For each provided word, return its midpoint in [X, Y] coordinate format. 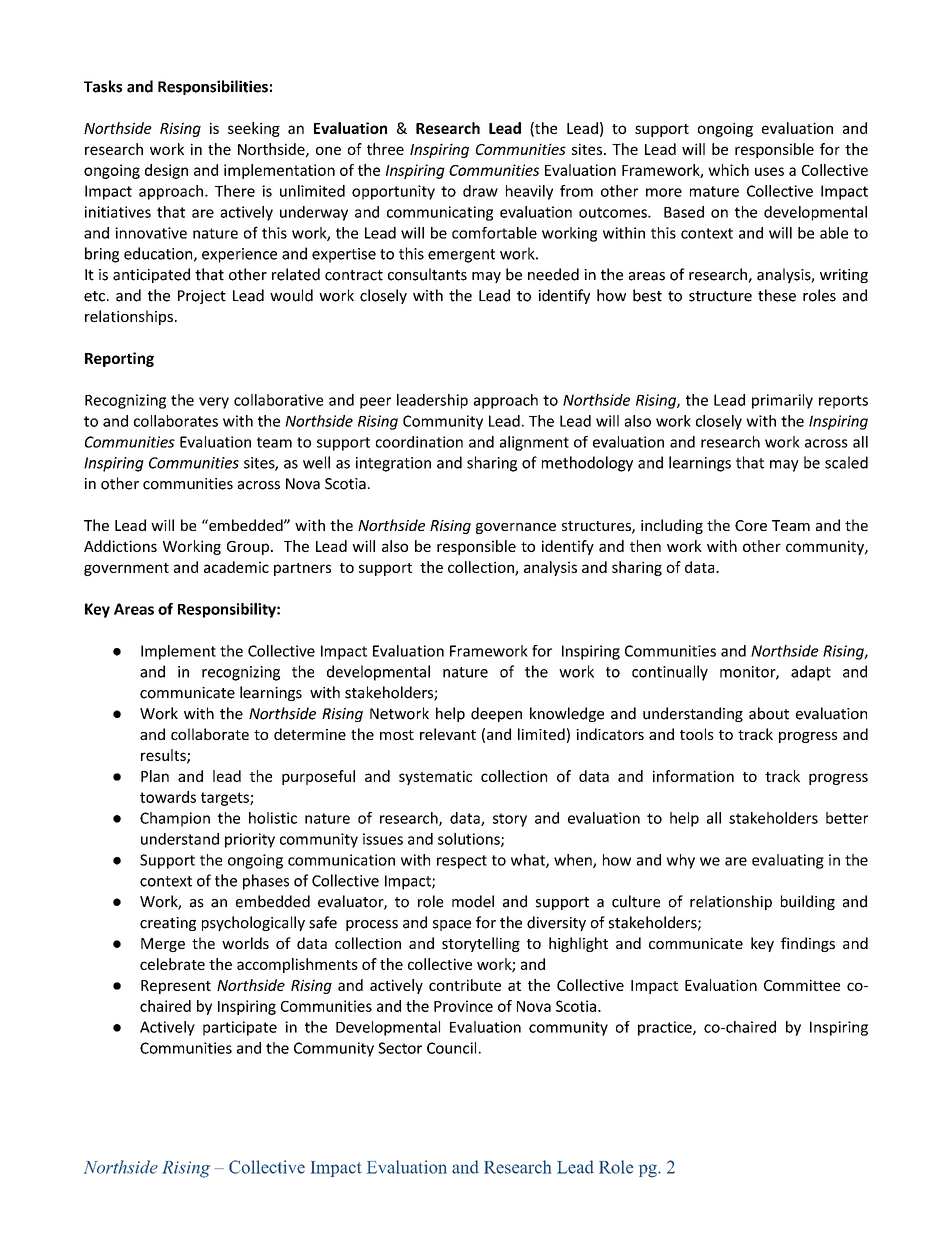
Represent [176, 987]
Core [751, 525]
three [385, 149]
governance [516, 528]
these [777, 295]
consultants [427, 274]
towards [168, 797]
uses [769, 171]
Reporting [119, 359]
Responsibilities [213, 87]
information [693, 776]
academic [236, 567]
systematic [435, 777]
